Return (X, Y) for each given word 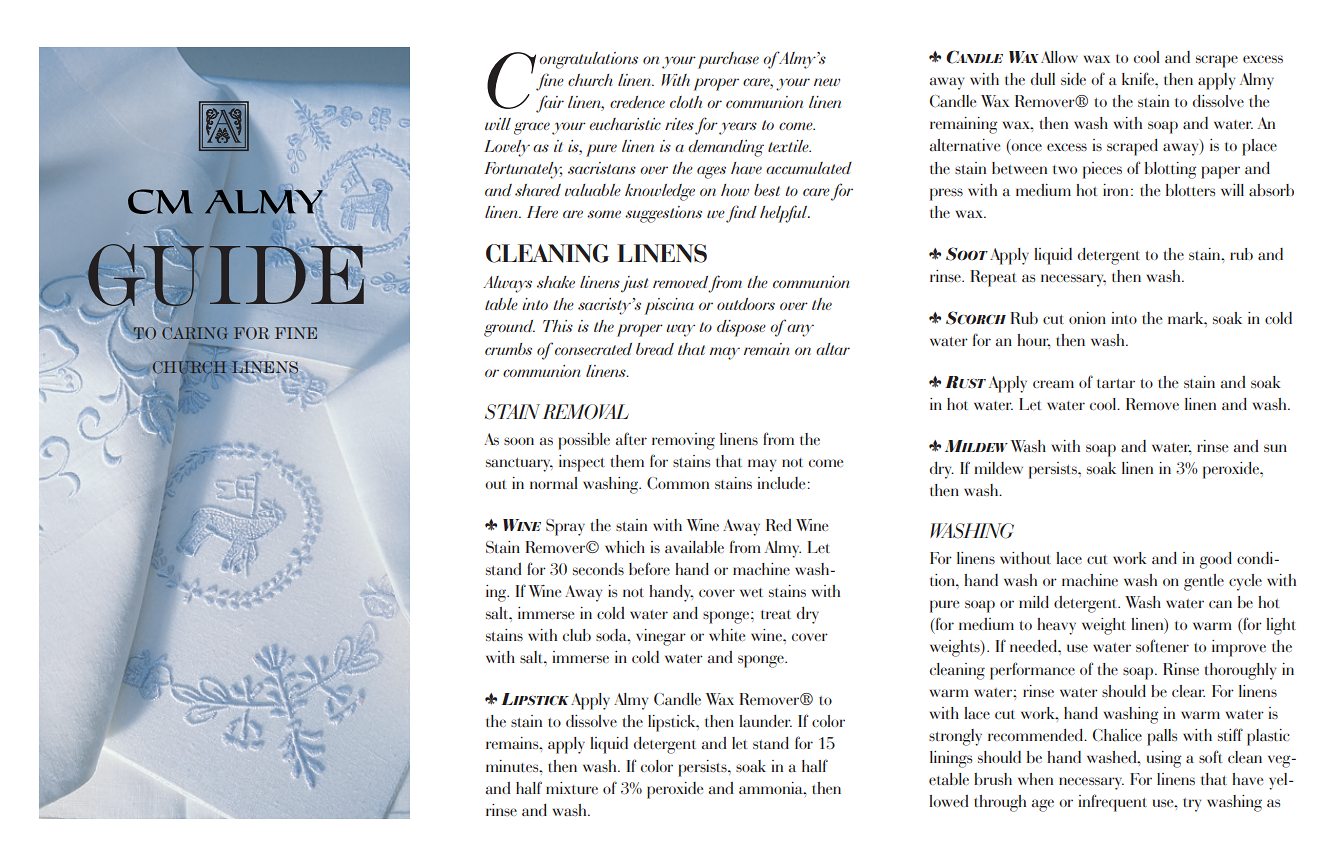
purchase (728, 60)
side (1073, 79)
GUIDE (227, 275)
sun (1275, 448)
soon (519, 441)
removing (683, 441)
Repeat (994, 278)
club (577, 635)
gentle (1204, 582)
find (741, 214)
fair (550, 104)
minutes (513, 766)
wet (751, 592)
